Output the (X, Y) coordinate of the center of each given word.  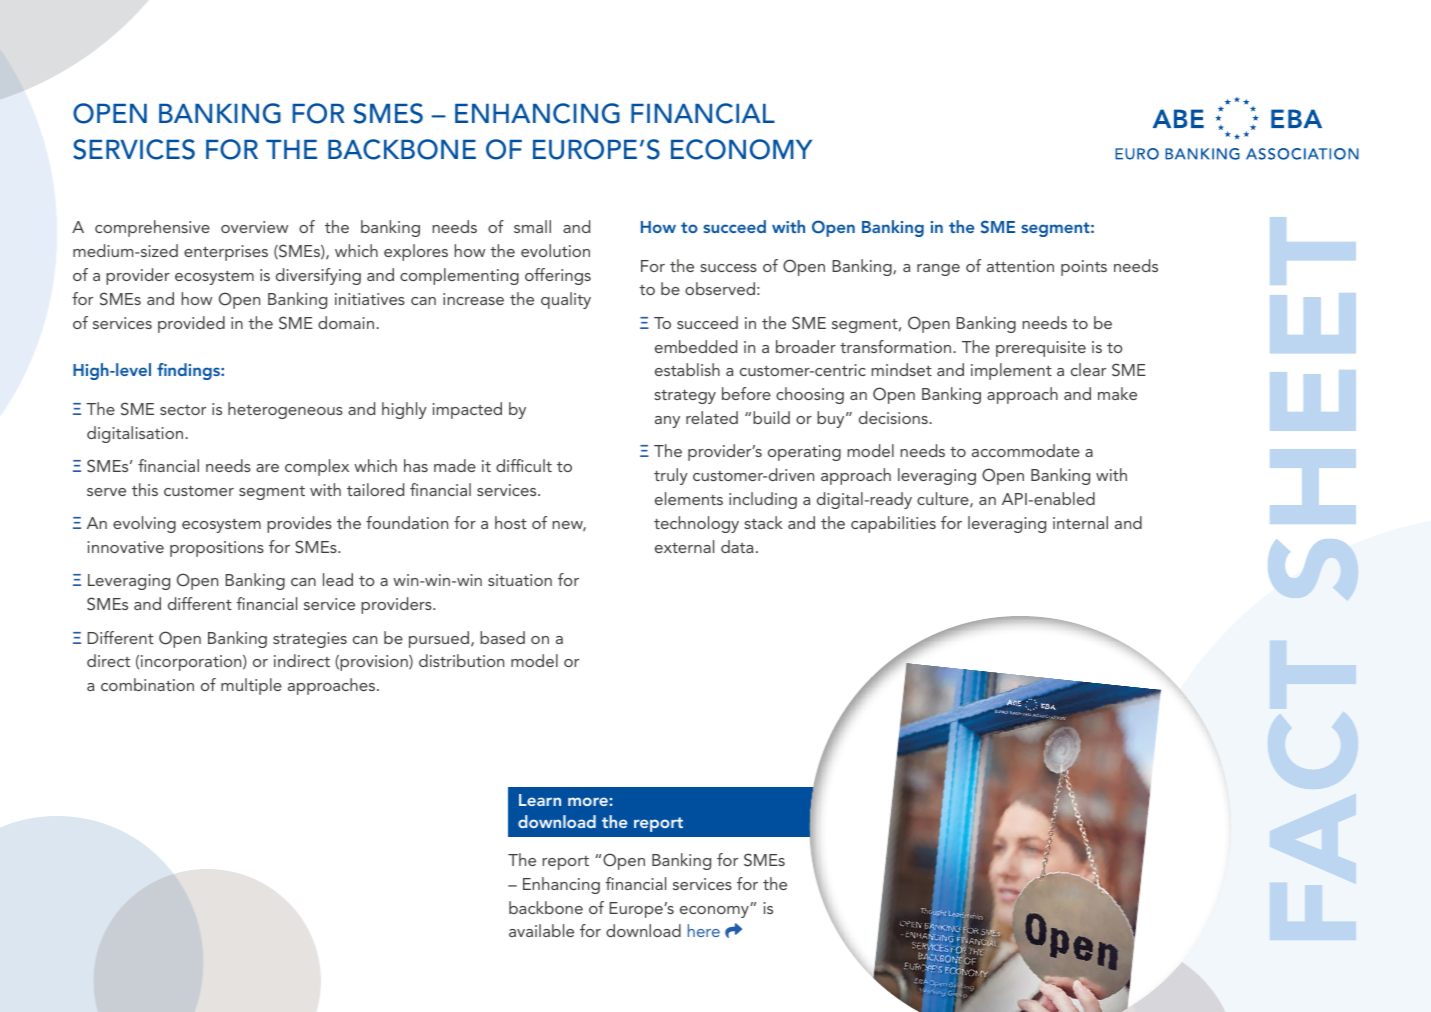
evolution (555, 250)
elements (689, 498)
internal (1080, 522)
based (502, 637)
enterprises (226, 253)
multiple (251, 686)
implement (1011, 371)
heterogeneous (285, 410)
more (588, 801)
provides (299, 524)
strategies (310, 640)
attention (1020, 266)
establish (687, 369)
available (541, 930)
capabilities (893, 524)
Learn (540, 800)
